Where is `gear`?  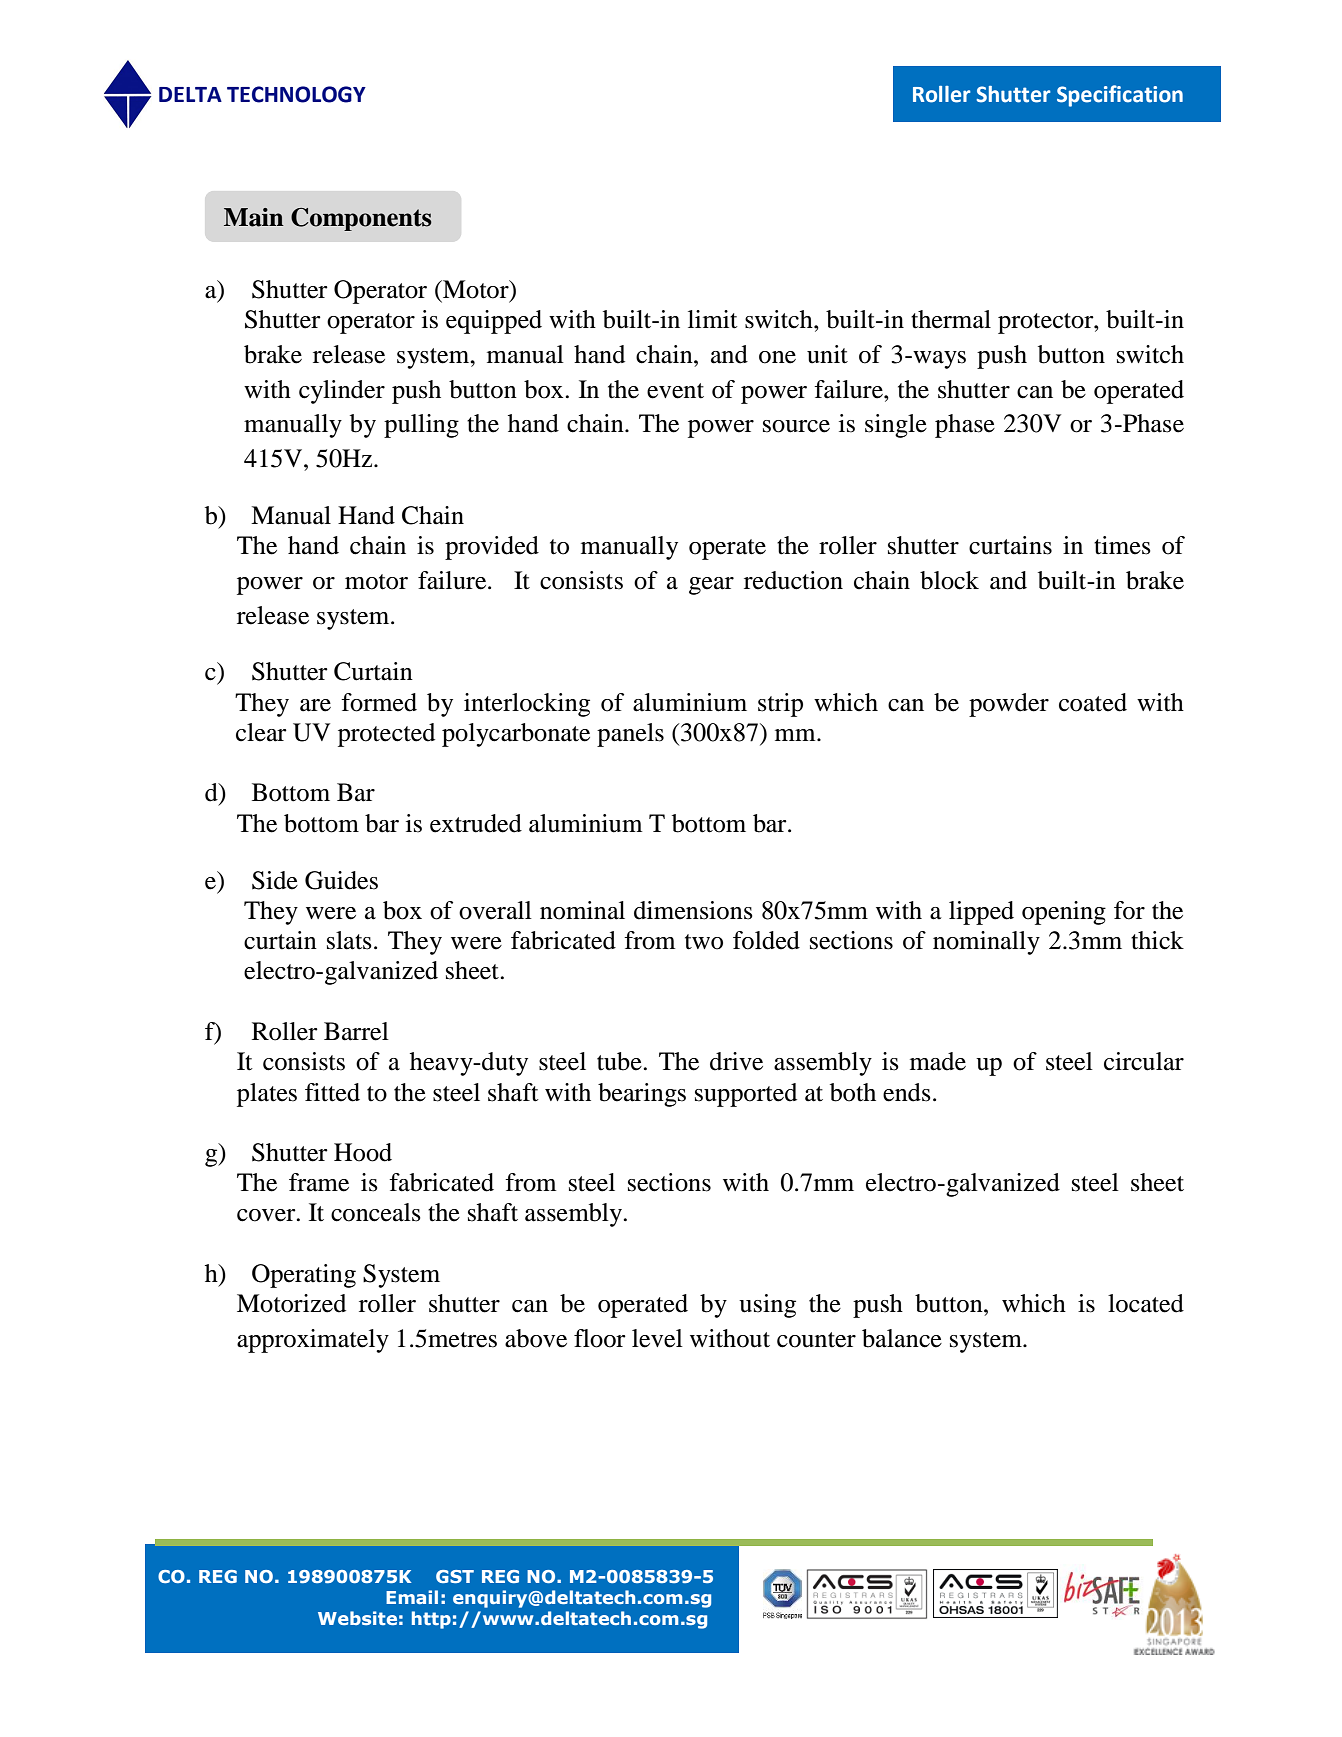
gear is located at coordinates (711, 586).
